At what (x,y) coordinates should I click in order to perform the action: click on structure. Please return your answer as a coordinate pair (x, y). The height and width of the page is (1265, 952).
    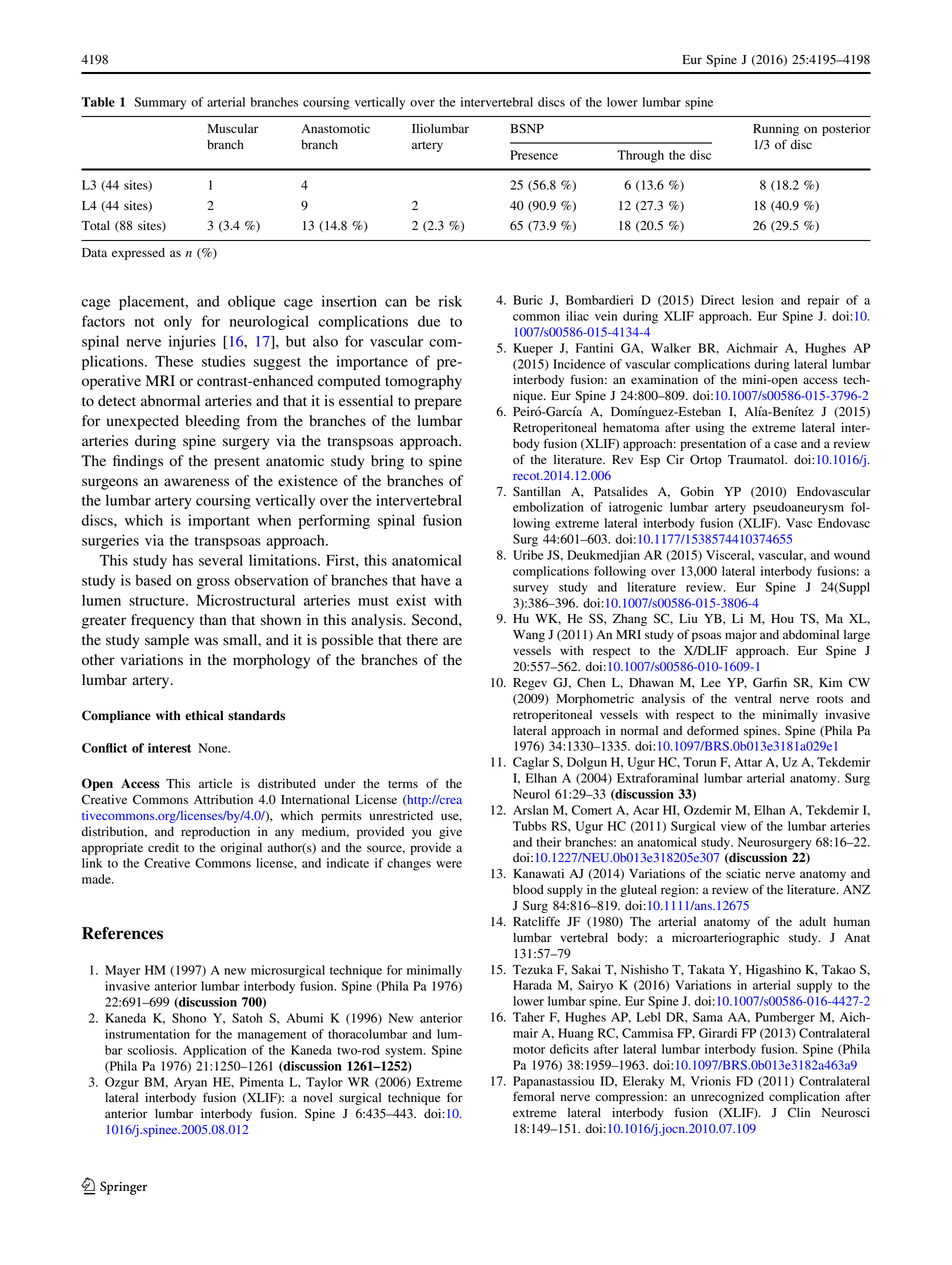
    Looking at the image, I should click on (158, 601).
